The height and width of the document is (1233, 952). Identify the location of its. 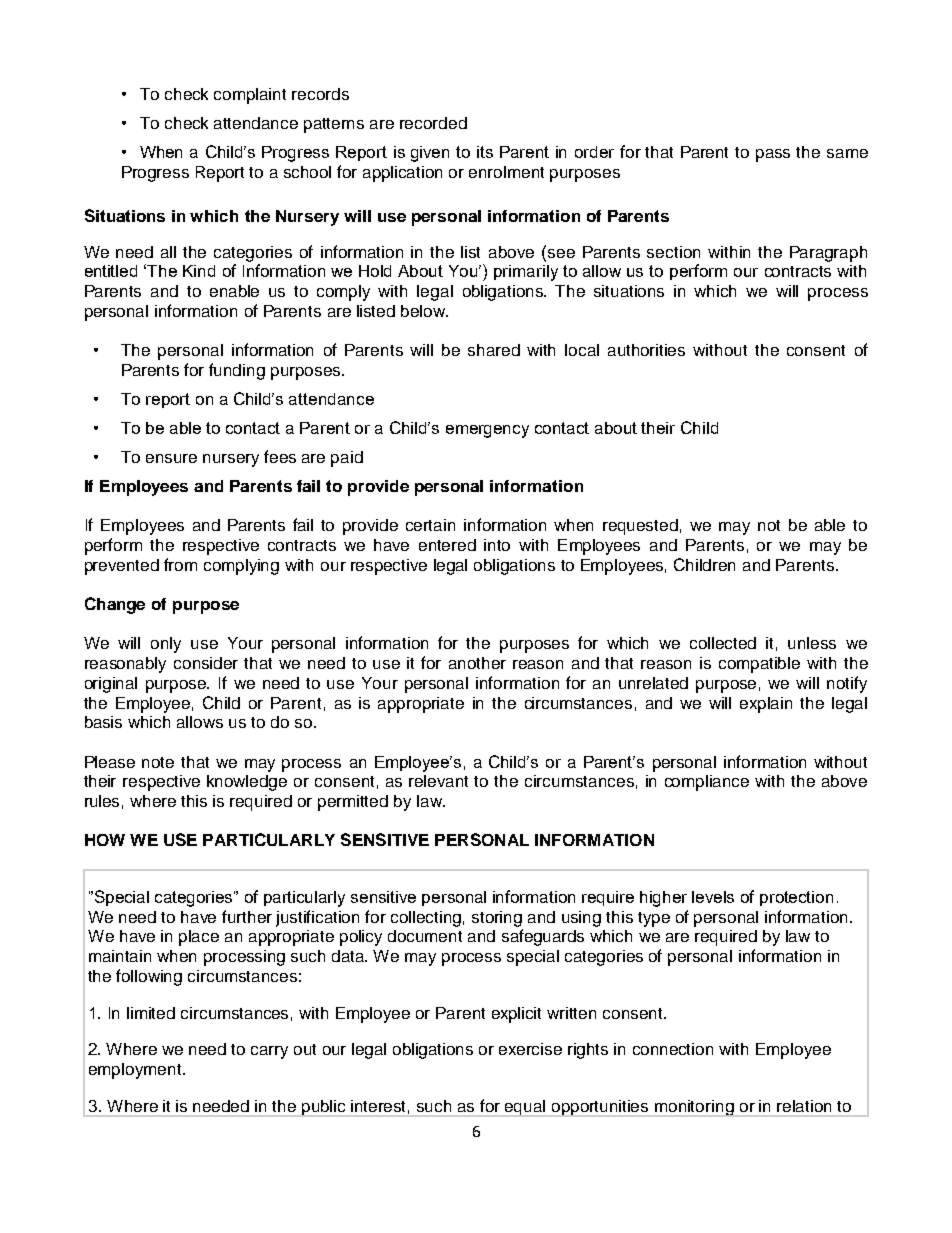
(485, 152).
